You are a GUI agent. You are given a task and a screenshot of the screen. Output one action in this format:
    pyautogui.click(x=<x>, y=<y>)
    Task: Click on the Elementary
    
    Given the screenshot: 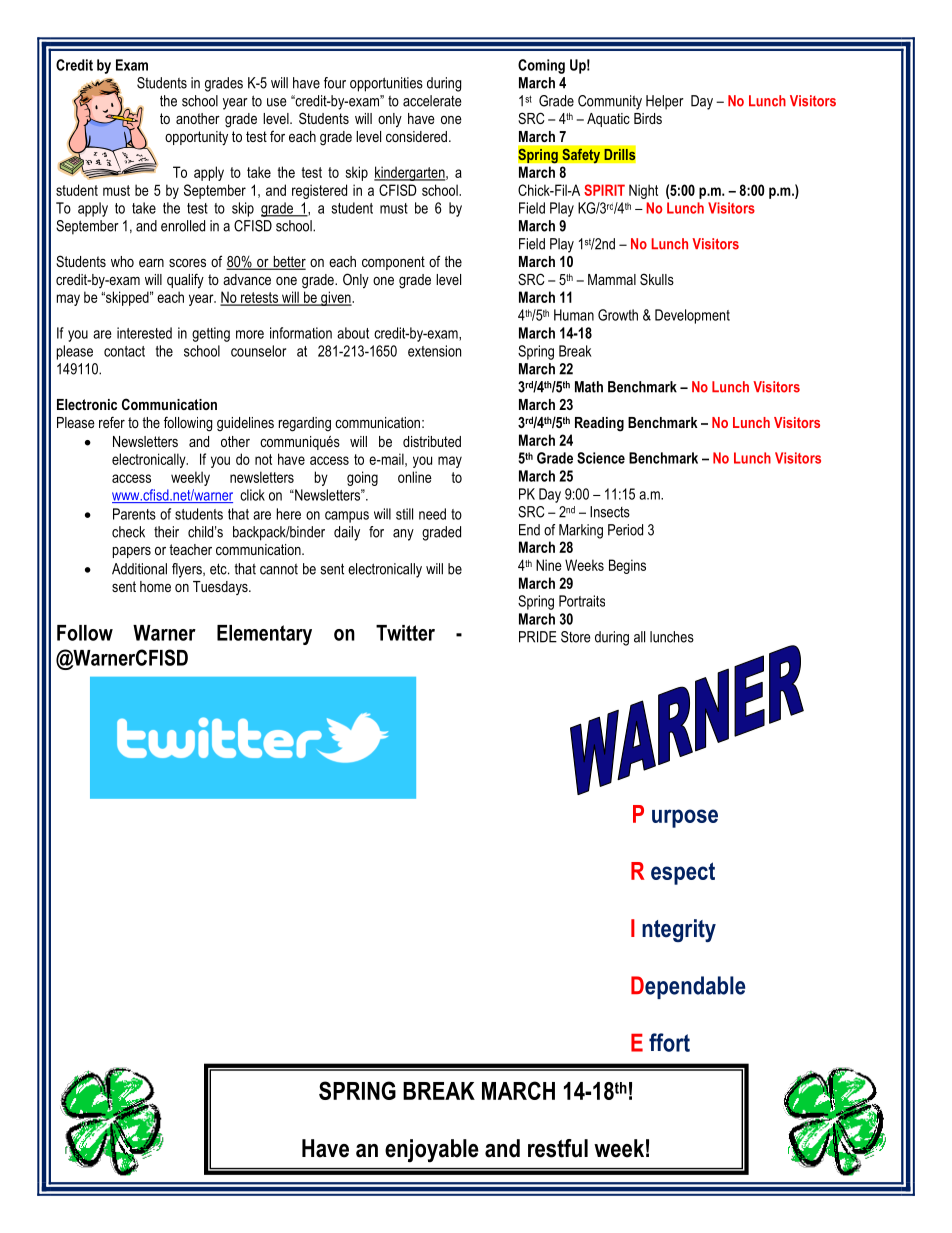 What is the action you would take?
    pyautogui.click(x=264, y=635)
